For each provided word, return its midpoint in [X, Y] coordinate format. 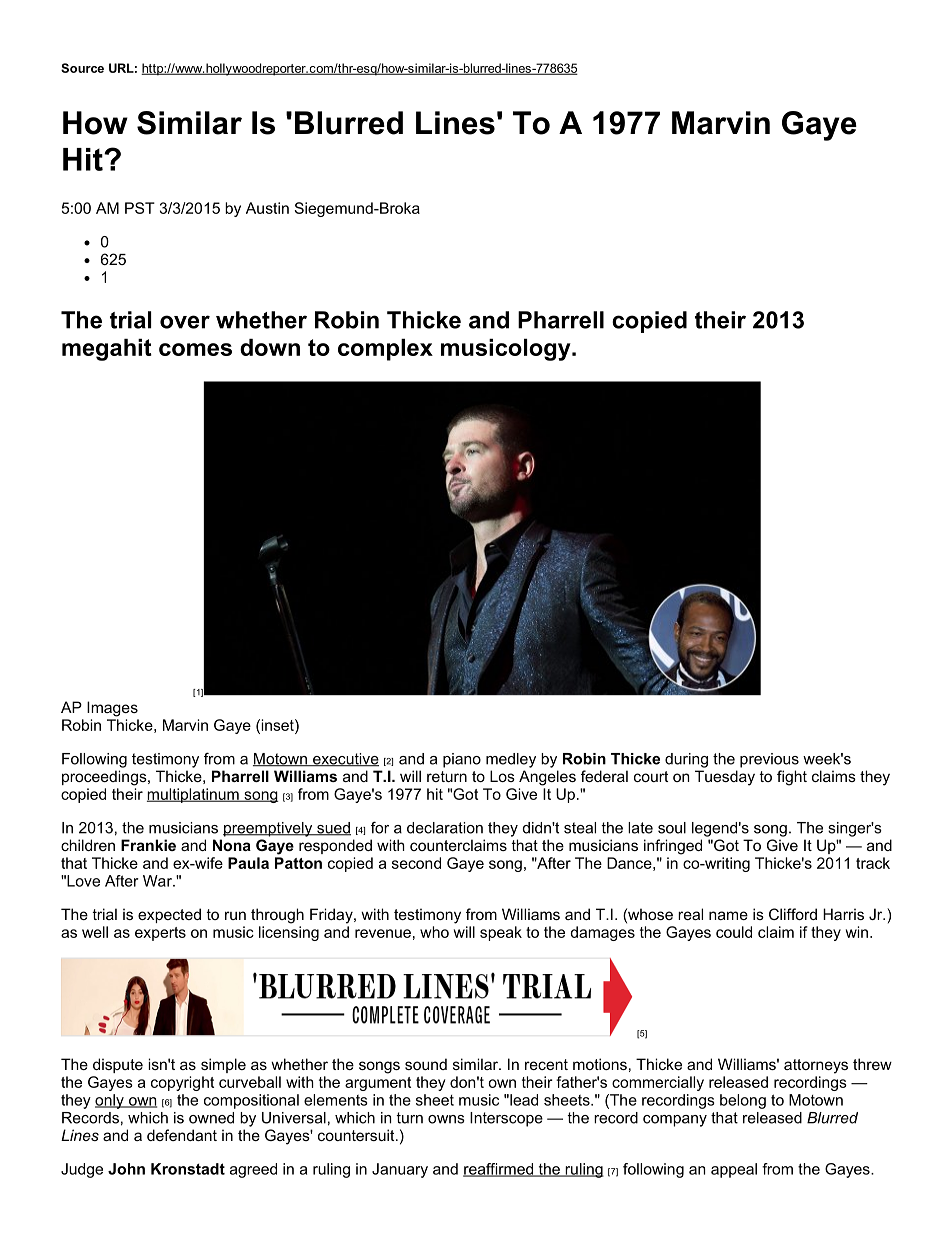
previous [769, 760]
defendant [182, 1135]
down [270, 347]
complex [385, 350]
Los [502, 776]
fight [792, 778]
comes [195, 349]
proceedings [105, 778]
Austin [267, 208]
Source [82, 68]
